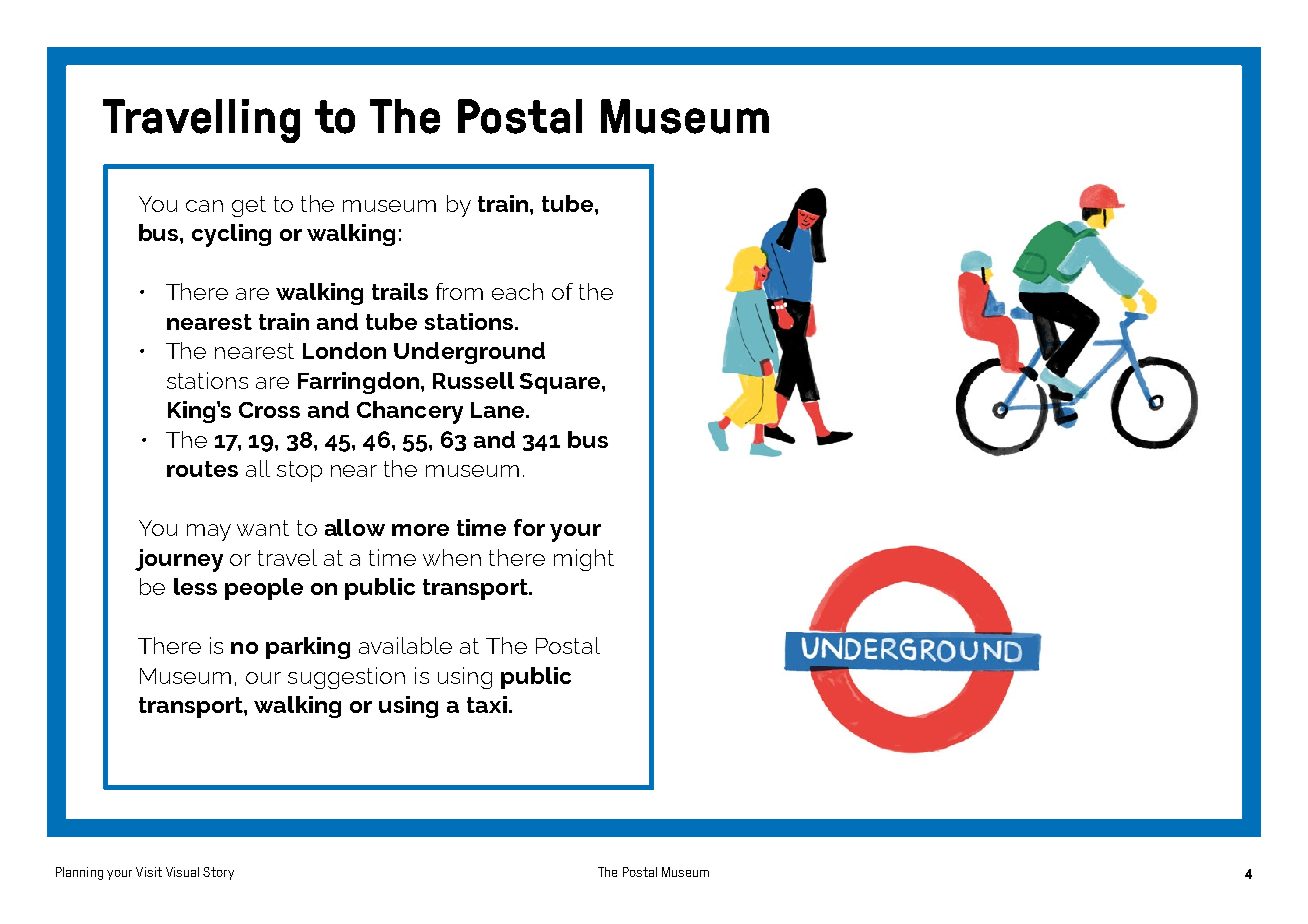  What do you see at coordinates (346, 678) in the screenshot?
I see `suggestion` at bounding box center [346, 678].
